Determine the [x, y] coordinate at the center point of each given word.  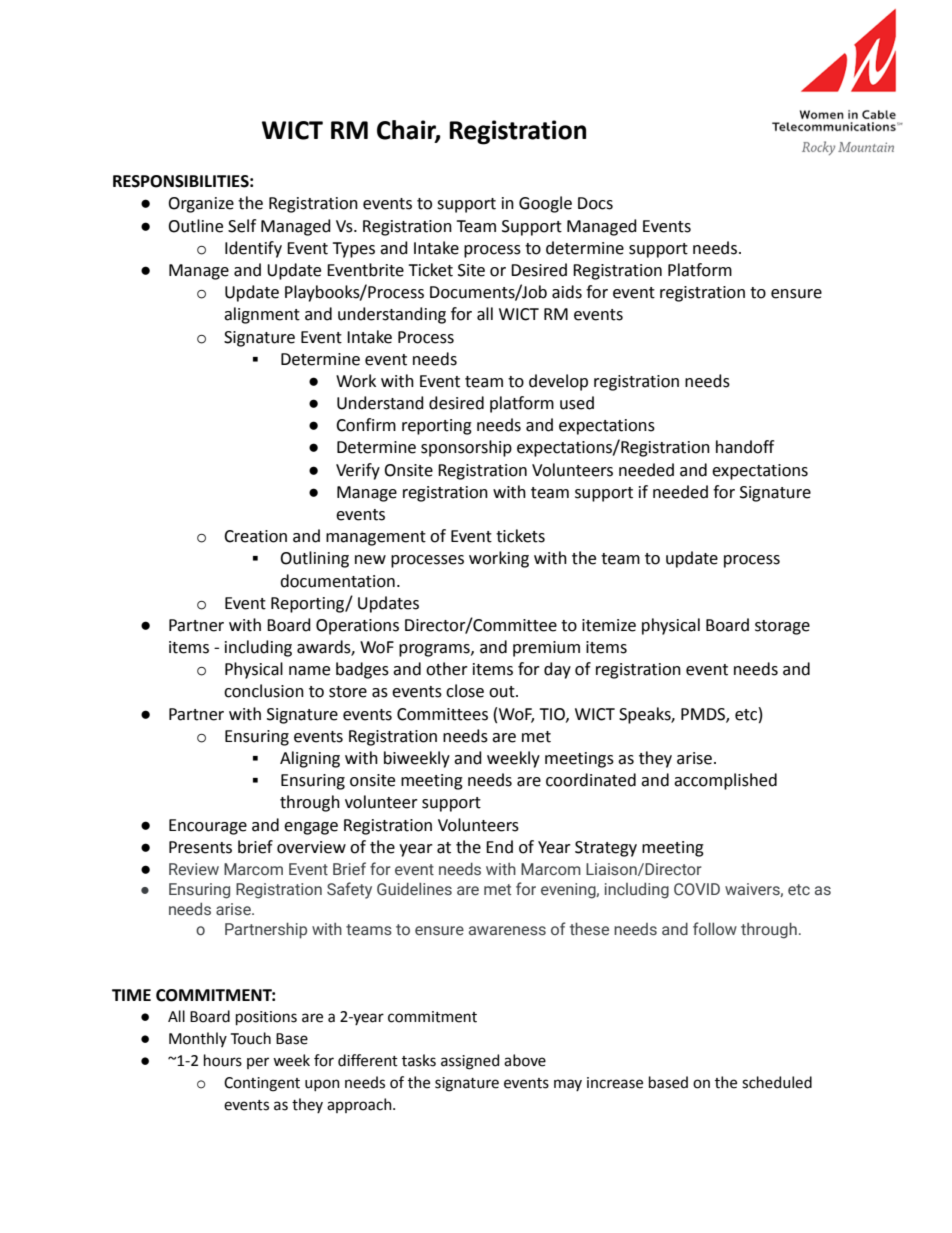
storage [782, 627]
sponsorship [466, 448]
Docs [595, 203]
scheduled [777, 1082]
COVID [697, 889]
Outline [195, 226]
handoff [745, 447]
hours [223, 1060]
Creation [255, 536]
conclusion [264, 691]
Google [545, 204]
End [499, 847]
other [447, 669]
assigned [470, 1062]
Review [194, 869]
